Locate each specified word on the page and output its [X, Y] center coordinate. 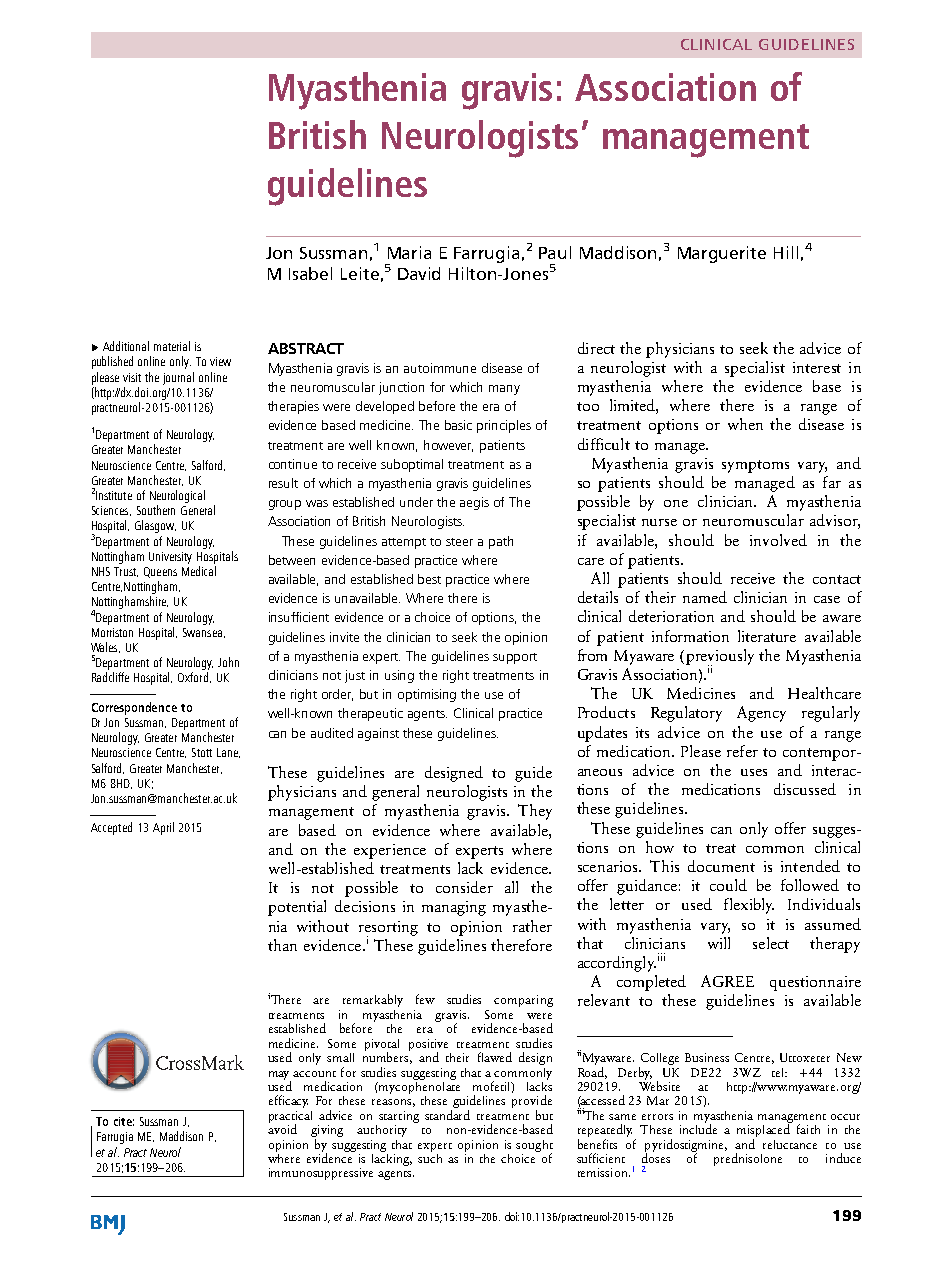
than [282, 945]
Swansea [202, 632]
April [163, 828]
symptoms [755, 466]
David [419, 273]
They [535, 812]
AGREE [727, 981]
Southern [156, 510]
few [425, 999]
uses [754, 772]
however [448, 446]
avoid [282, 1128]
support [515, 658]
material [172, 346]
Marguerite [722, 254]
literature [767, 636]
